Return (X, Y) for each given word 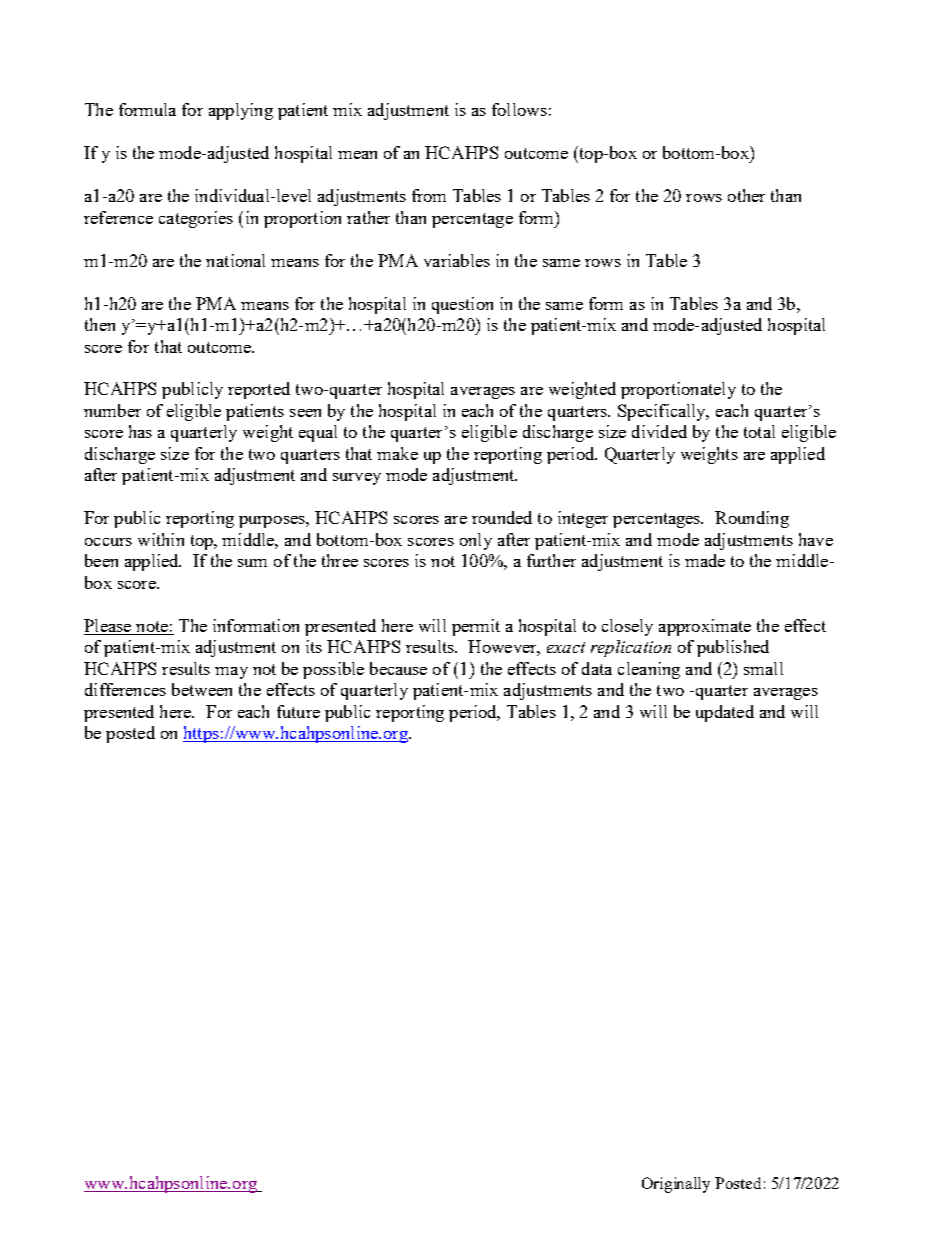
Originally (676, 1185)
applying (241, 111)
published (733, 648)
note (152, 628)
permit (476, 627)
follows (519, 109)
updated (725, 713)
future (298, 711)
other (746, 195)
